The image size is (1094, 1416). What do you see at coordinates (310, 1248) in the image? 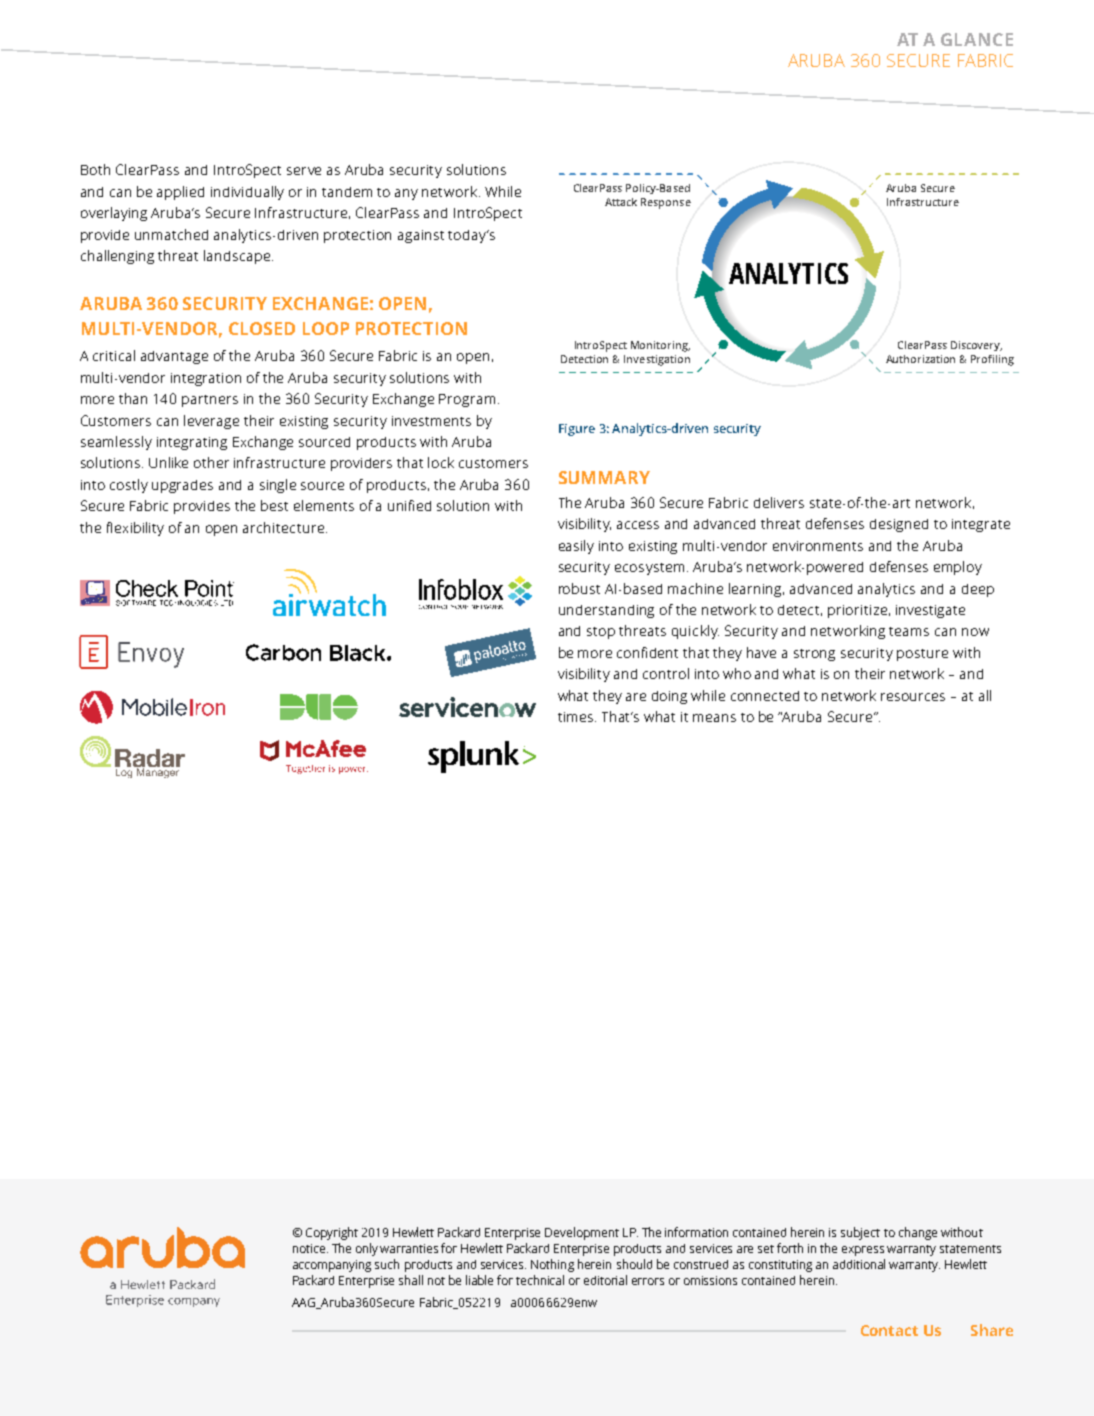
I see `notice` at bounding box center [310, 1248].
